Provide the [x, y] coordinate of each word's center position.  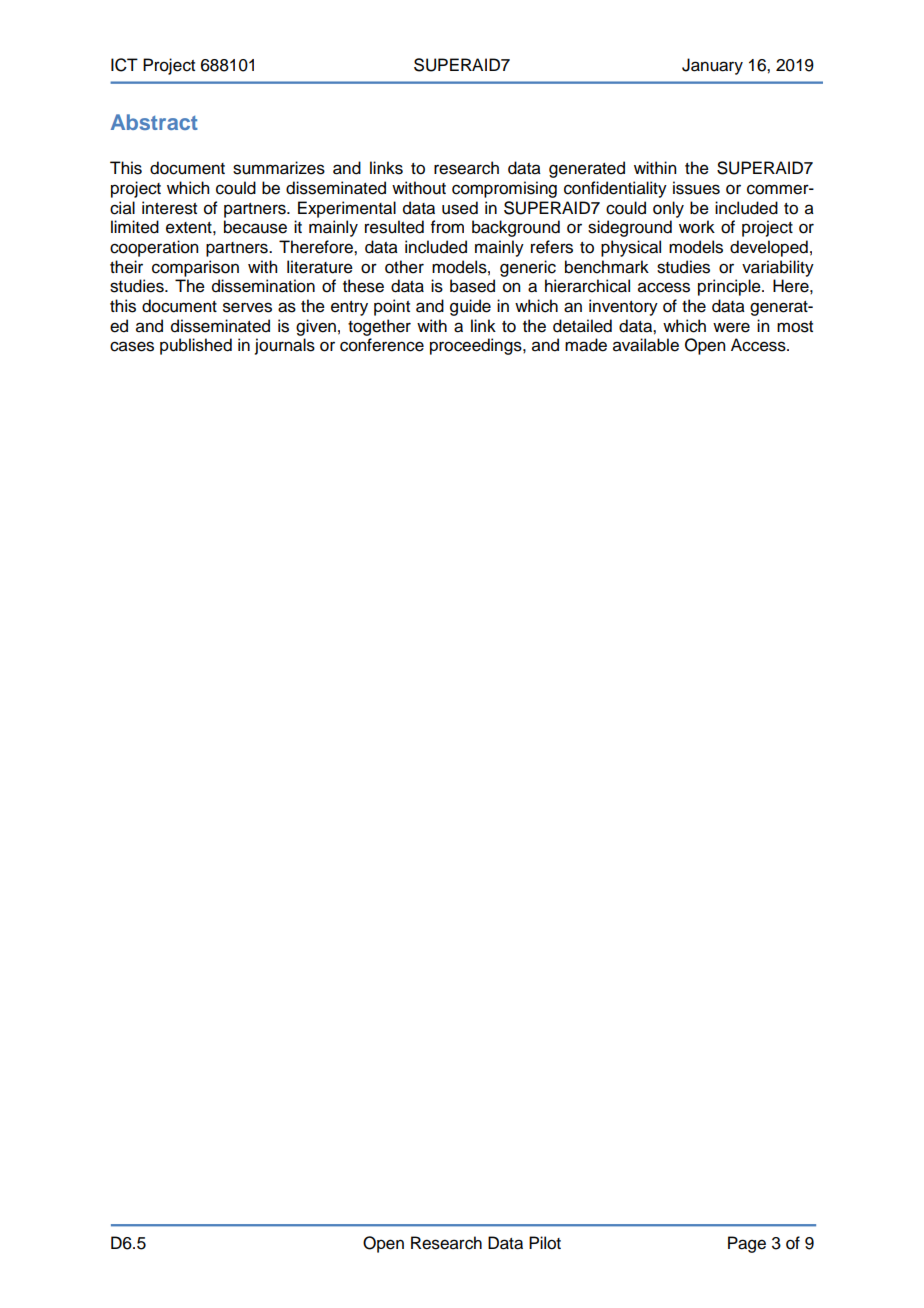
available [646, 345]
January [712, 66]
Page [747, 1244]
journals [285, 346]
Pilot [545, 1243]
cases [132, 346]
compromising [504, 189]
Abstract [154, 122]
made [586, 345]
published [196, 346]
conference [382, 345]
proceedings [477, 346]
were [731, 327]
